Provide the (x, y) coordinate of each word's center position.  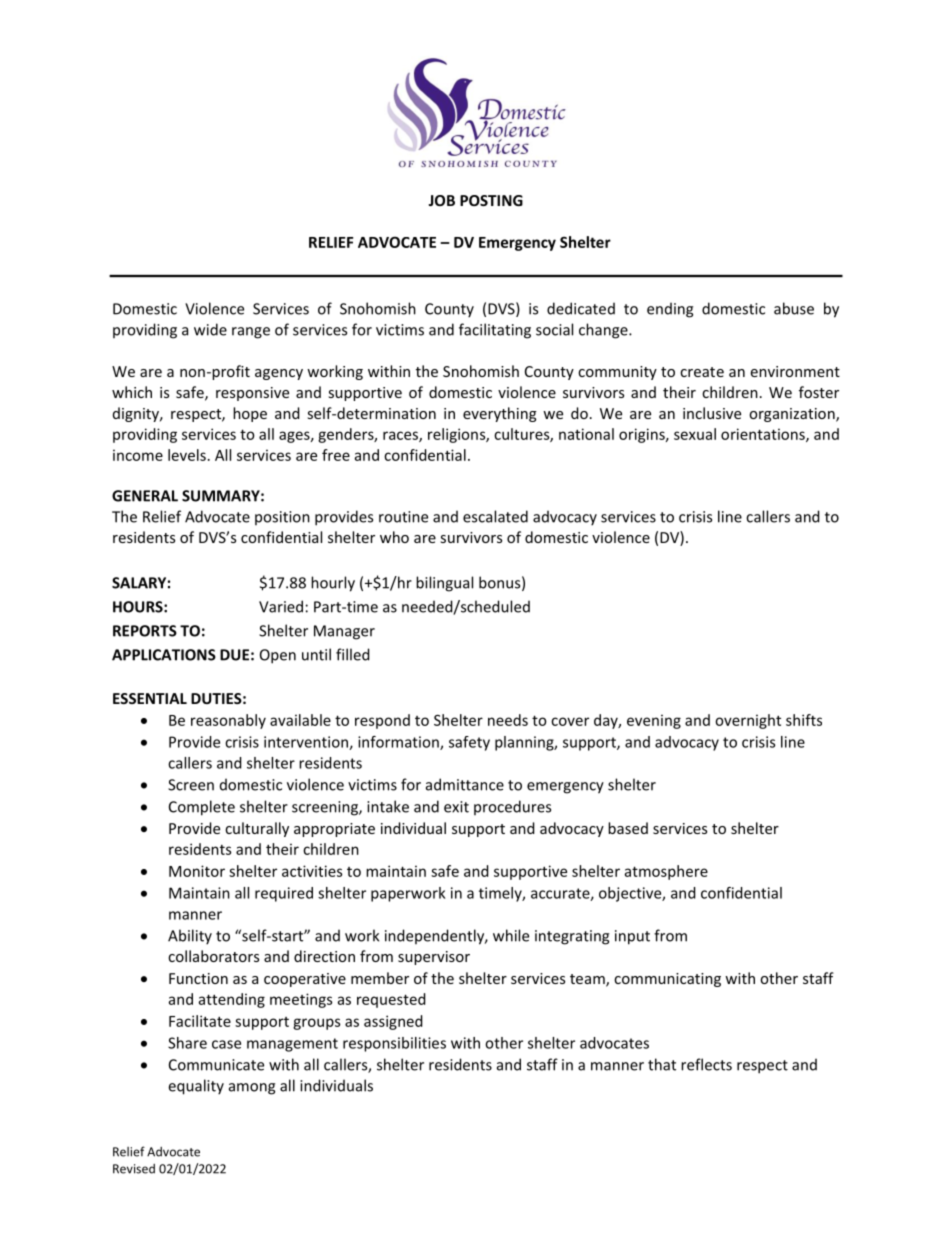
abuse (794, 308)
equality (196, 1087)
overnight (748, 721)
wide (210, 329)
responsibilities (394, 1044)
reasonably (228, 721)
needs (508, 720)
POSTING (491, 200)
